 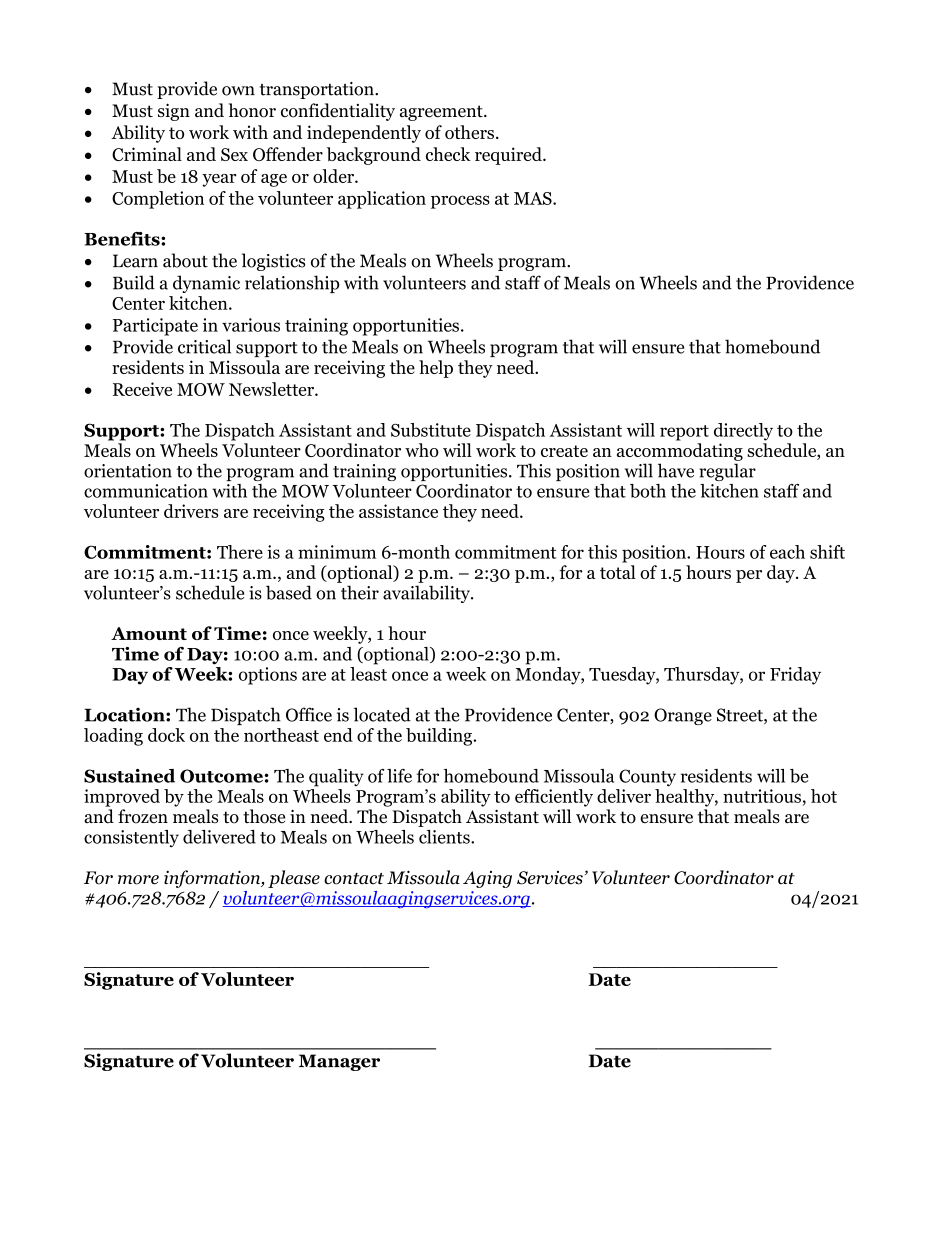 What do you see at coordinates (354, 879) in the image?
I see `contact` at bounding box center [354, 879].
